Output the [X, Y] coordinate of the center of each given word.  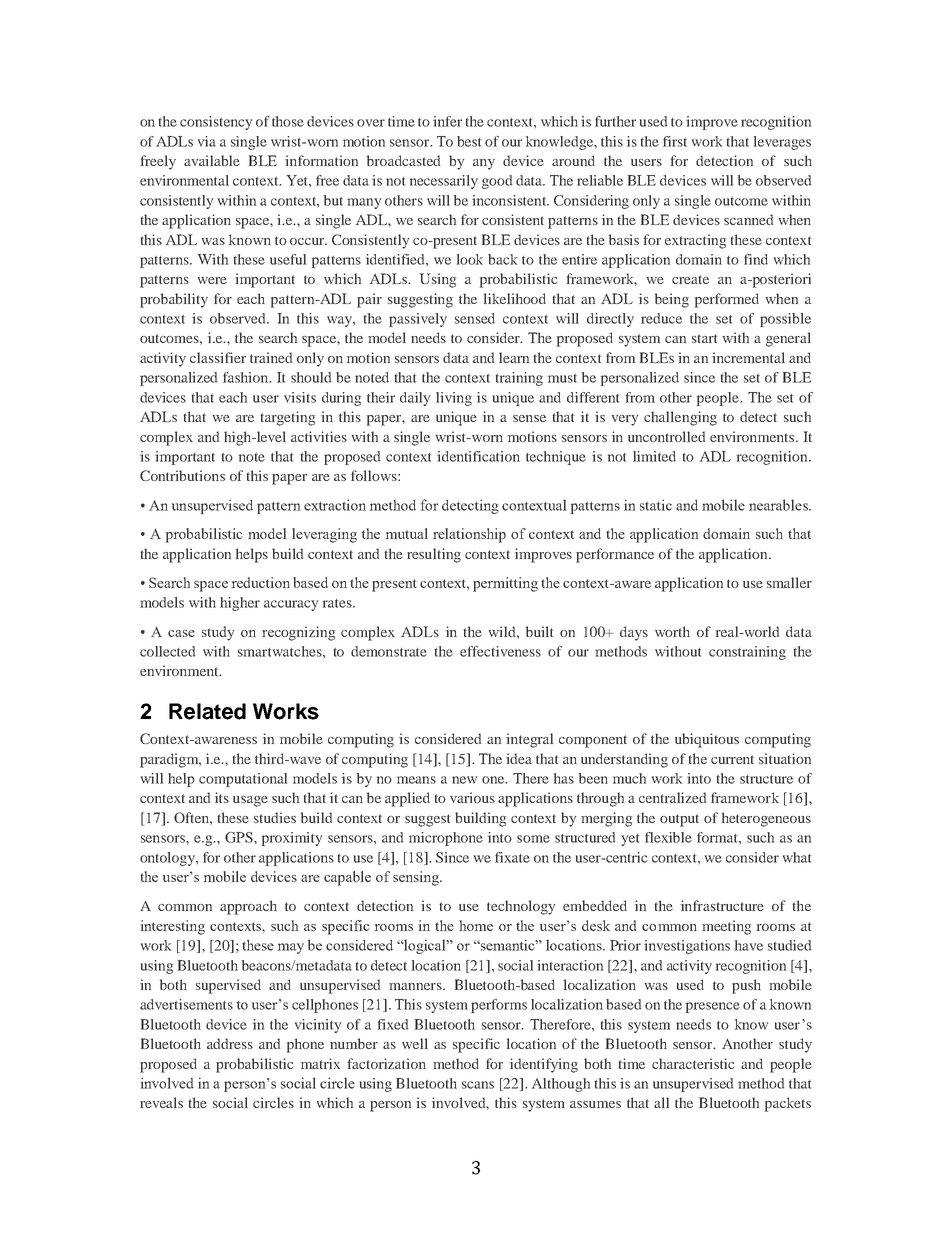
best [469, 141]
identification [478, 456]
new [464, 780]
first [675, 141]
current [732, 759]
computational [243, 780]
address [230, 1043]
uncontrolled [666, 436]
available [212, 160]
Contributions [182, 475]
